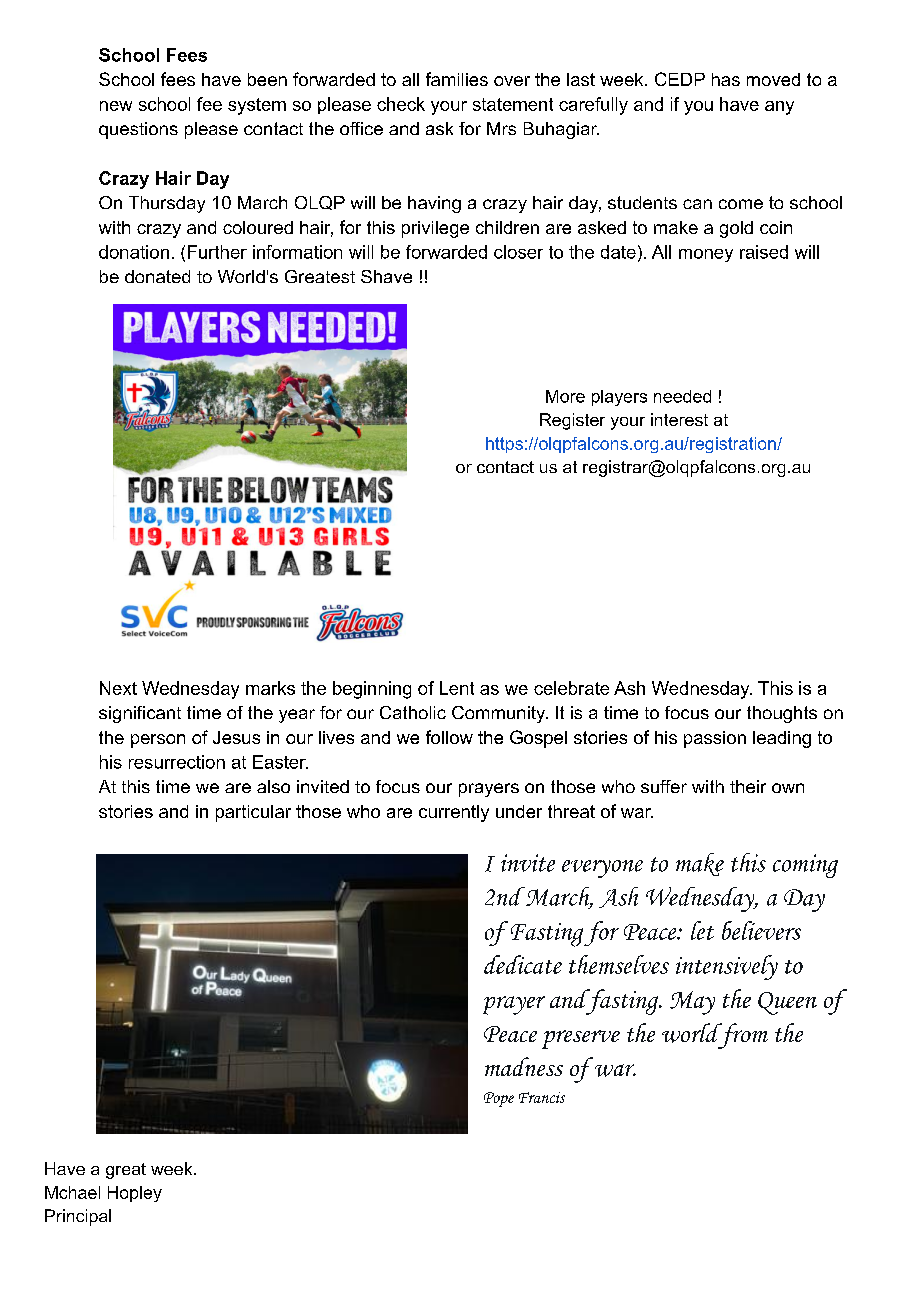 The width and height of the image is (924, 1307). Describe the element at coordinates (523, 964) in the image. I see `dedicate` at that location.
